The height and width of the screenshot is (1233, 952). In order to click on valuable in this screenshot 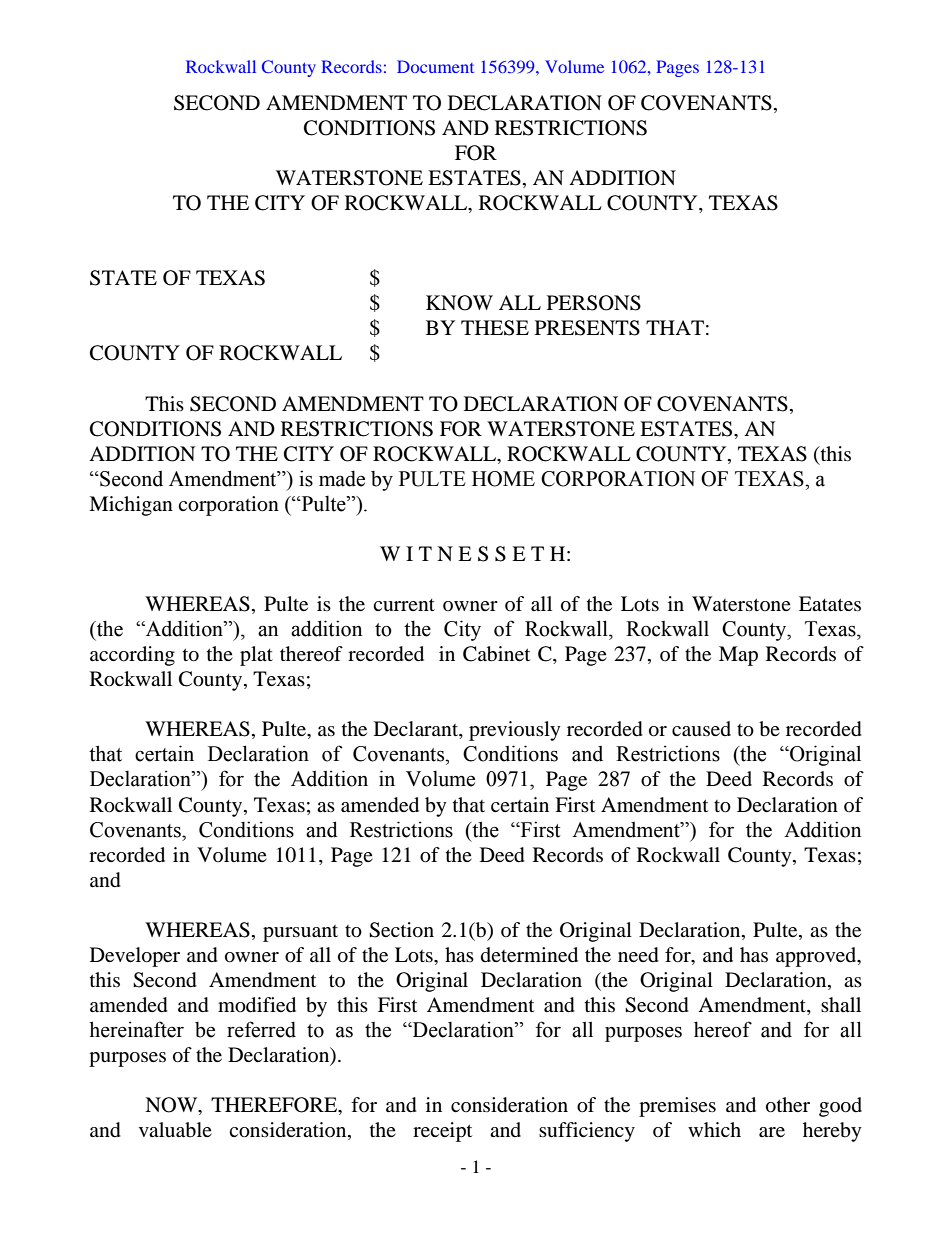, I will do `click(175, 1130)`.
